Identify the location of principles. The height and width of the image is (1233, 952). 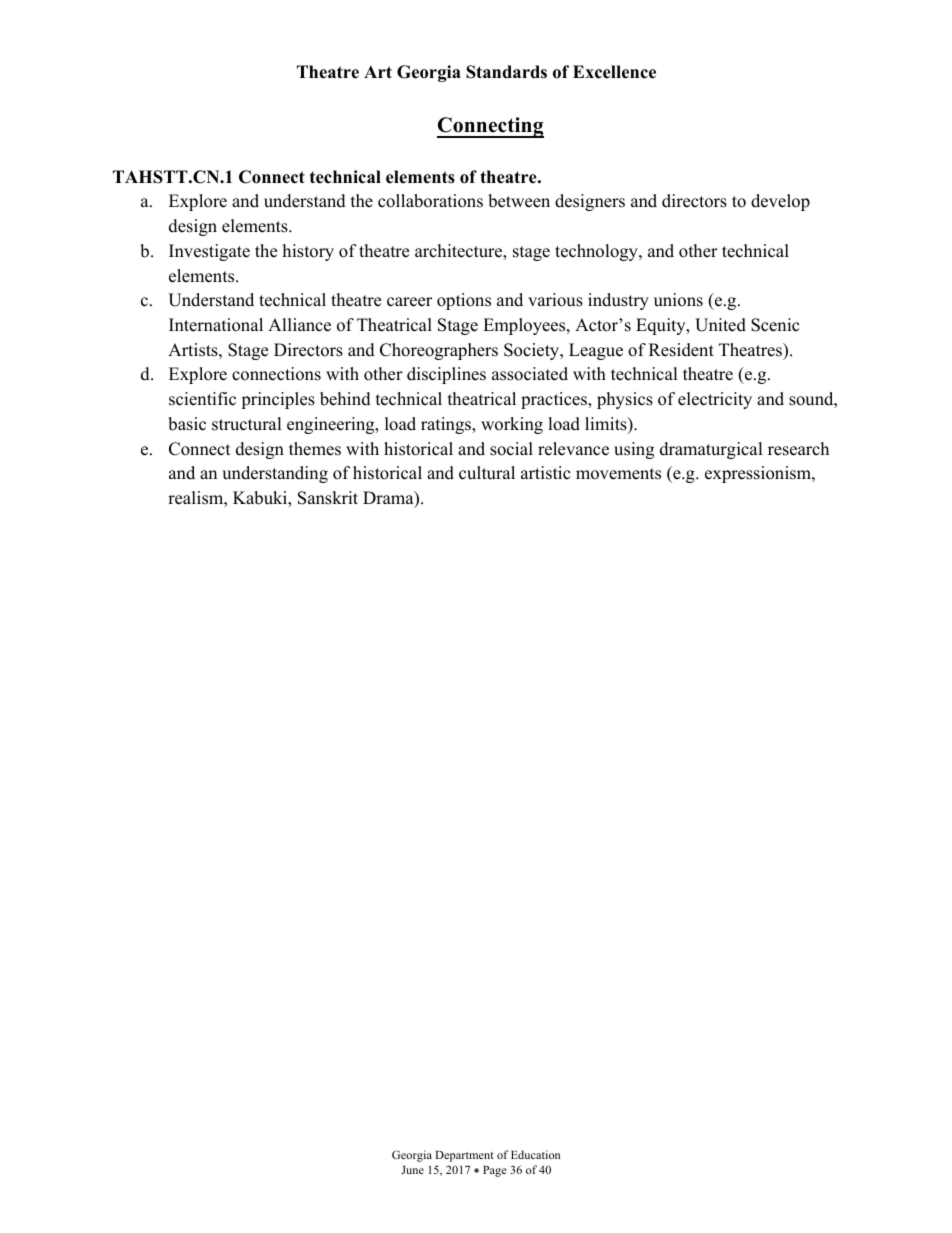
(278, 400).
